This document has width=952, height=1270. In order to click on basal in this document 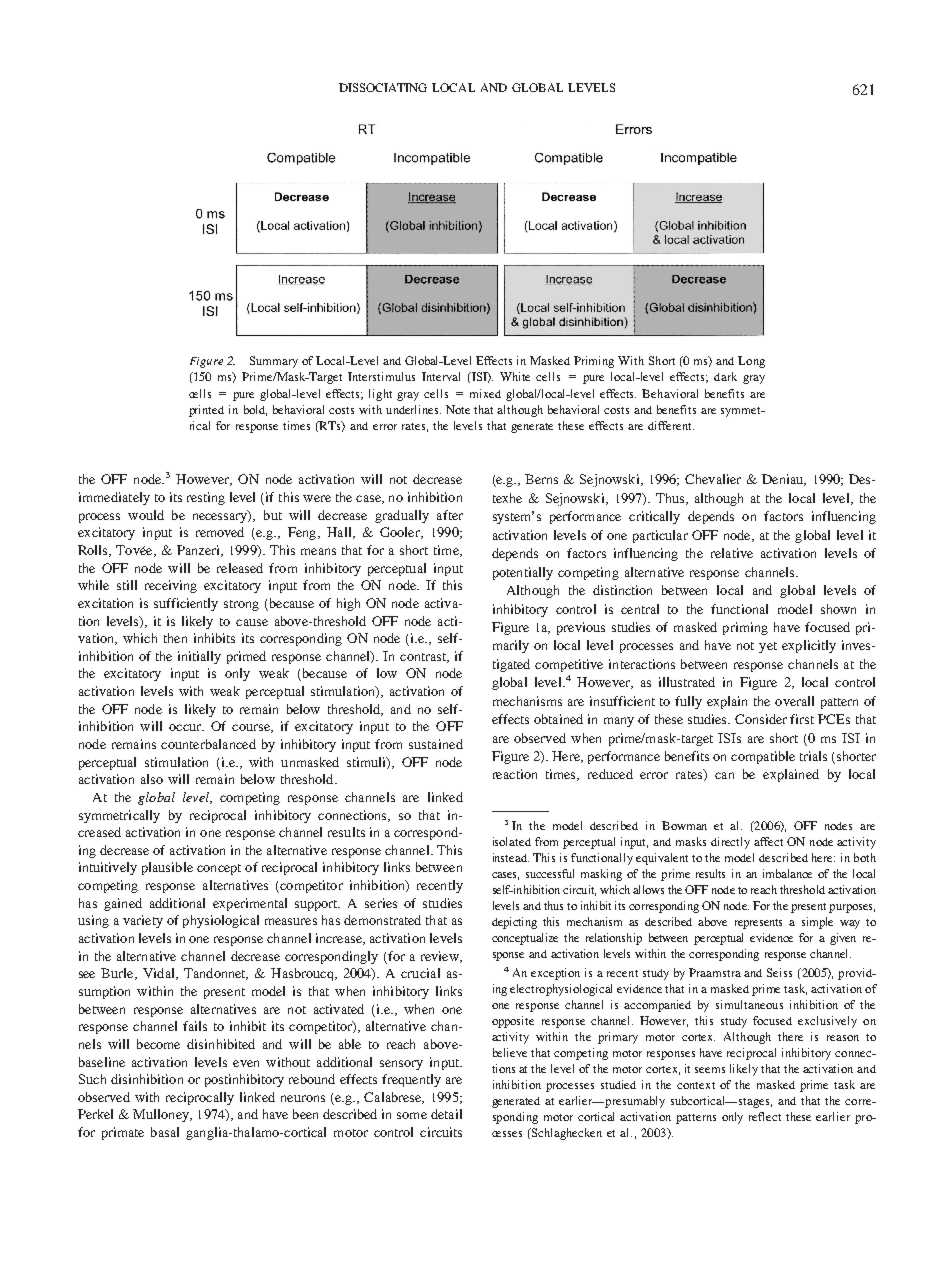, I will do `click(165, 1132)`.
